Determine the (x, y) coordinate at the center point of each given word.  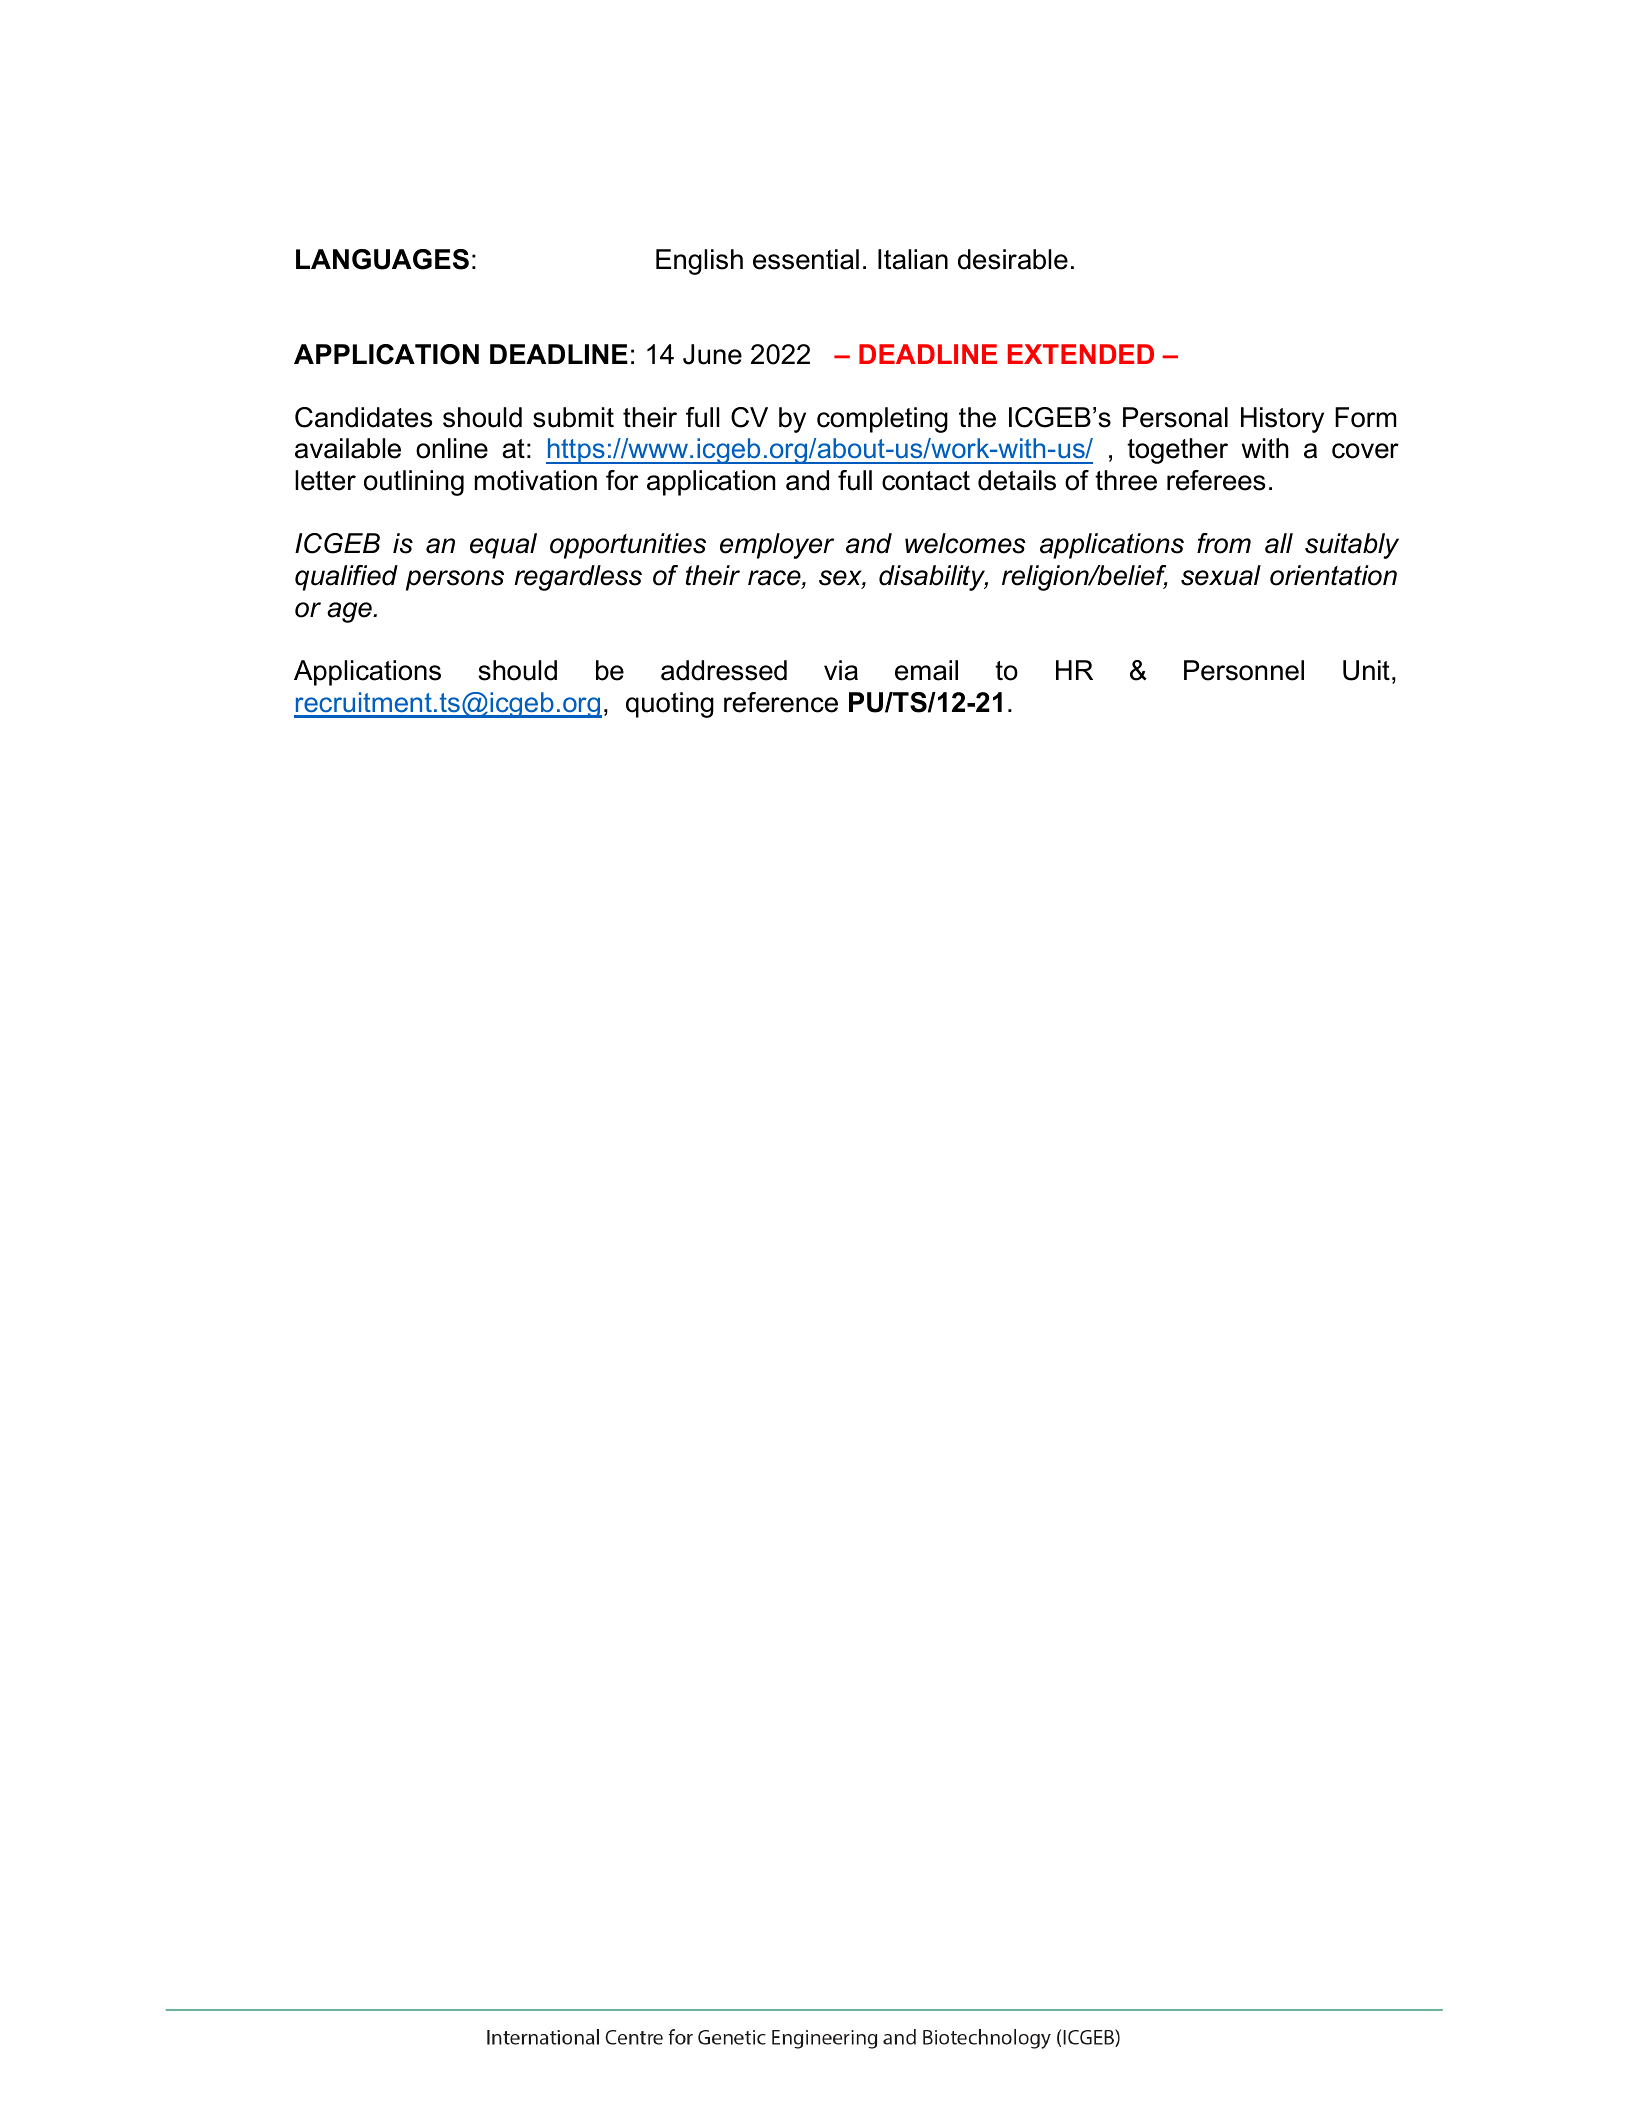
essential (806, 259)
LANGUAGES (382, 259)
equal (503, 546)
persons (455, 580)
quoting (670, 705)
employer (777, 546)
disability (933, 578)
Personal (1175, 417)
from (1224, 543)
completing (882, 420)
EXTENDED (1081, 354)
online (452, 448)
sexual (1221, 575)
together (1177, 451)
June (712, 354)
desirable (1013, 259)
